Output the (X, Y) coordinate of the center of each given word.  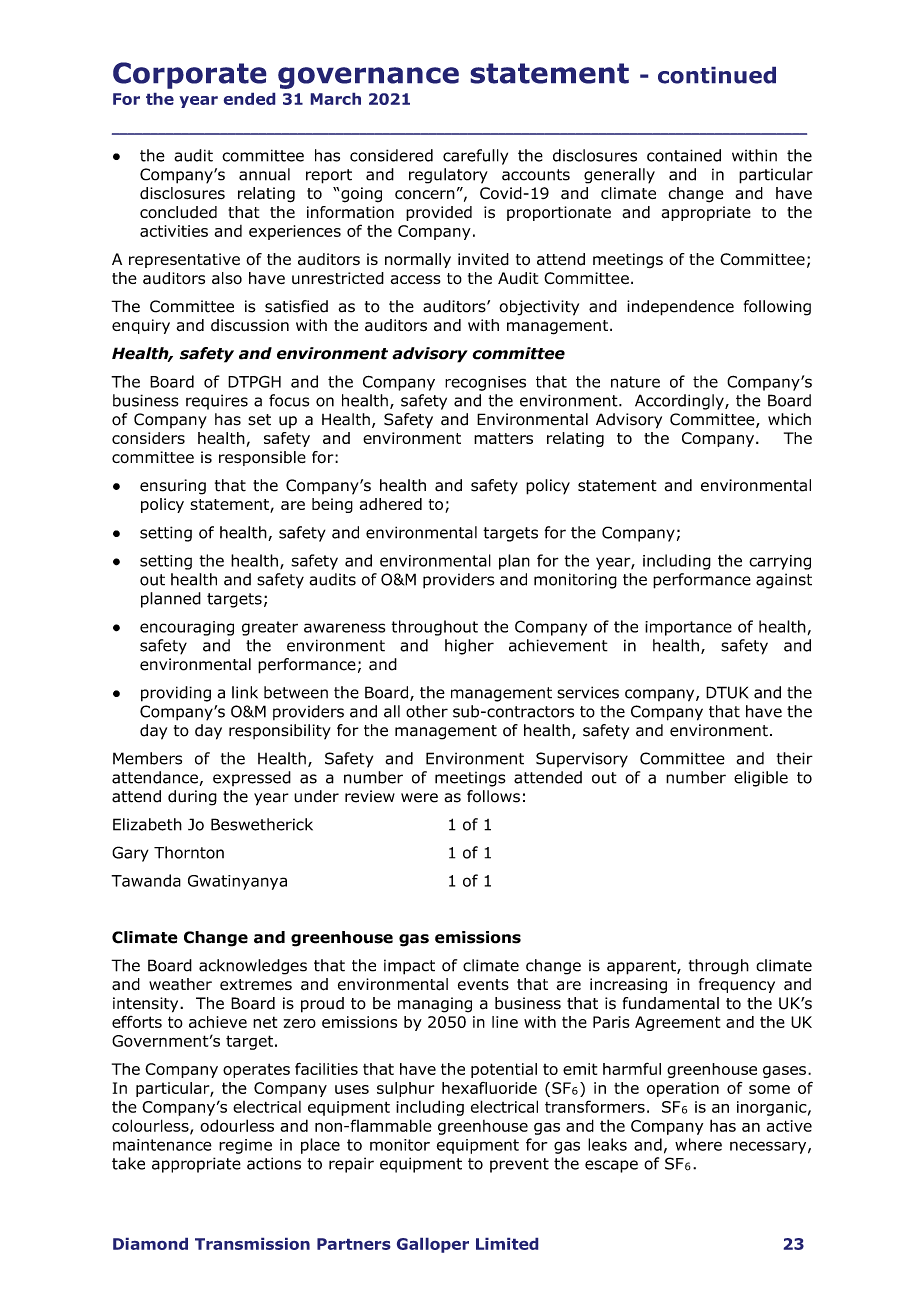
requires (217, 402)
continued (717, 75)
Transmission (252, 1244)
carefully (475, 157)
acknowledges (253, 967)
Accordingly (680, 402)
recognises (485, 383)
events (483, 985)
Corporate (189, 75)
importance (688, 628)
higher (469, 647)
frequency (737, 985)
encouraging (187, 628)
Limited (507, 1244)
